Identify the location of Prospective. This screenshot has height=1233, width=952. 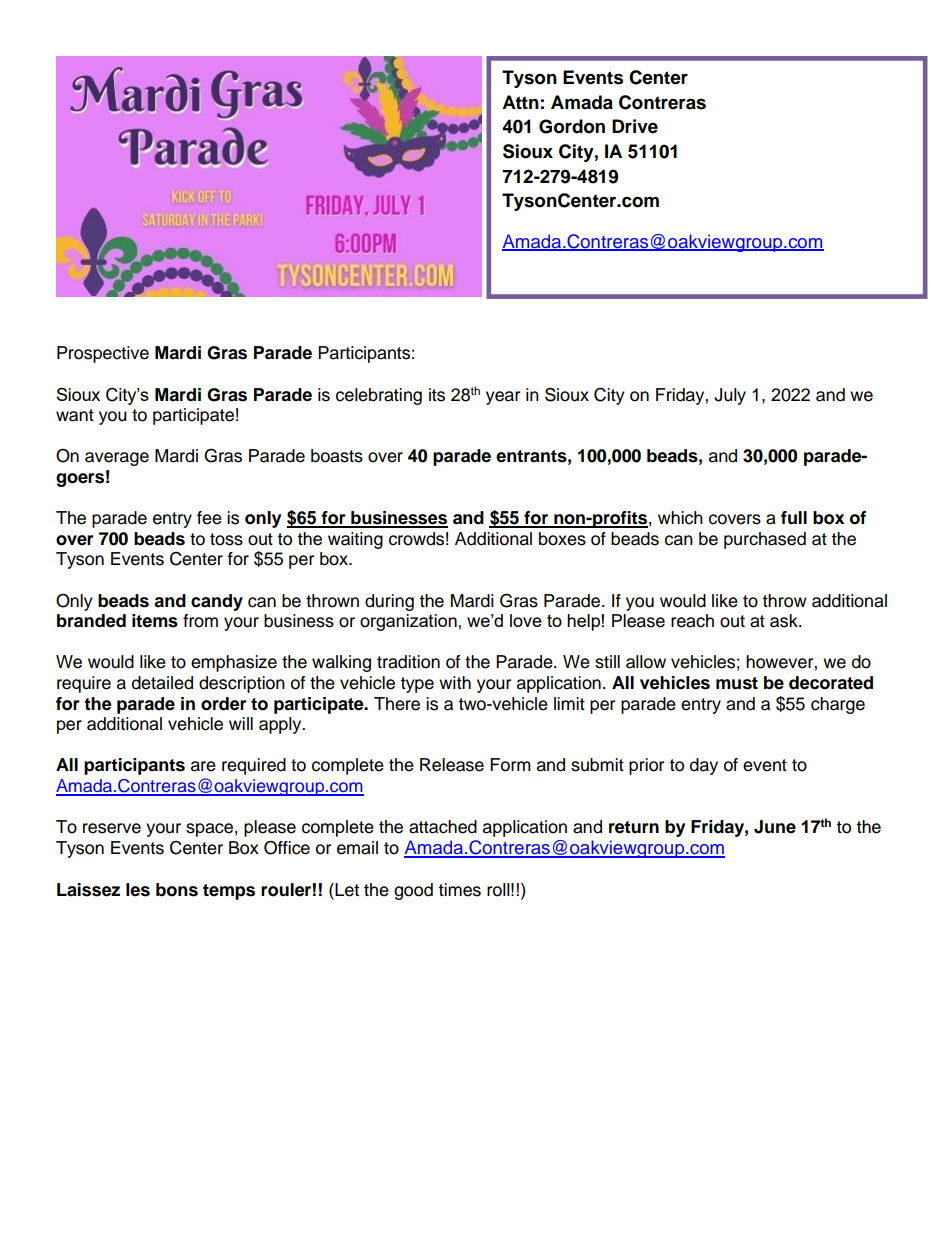
(103, 354).
